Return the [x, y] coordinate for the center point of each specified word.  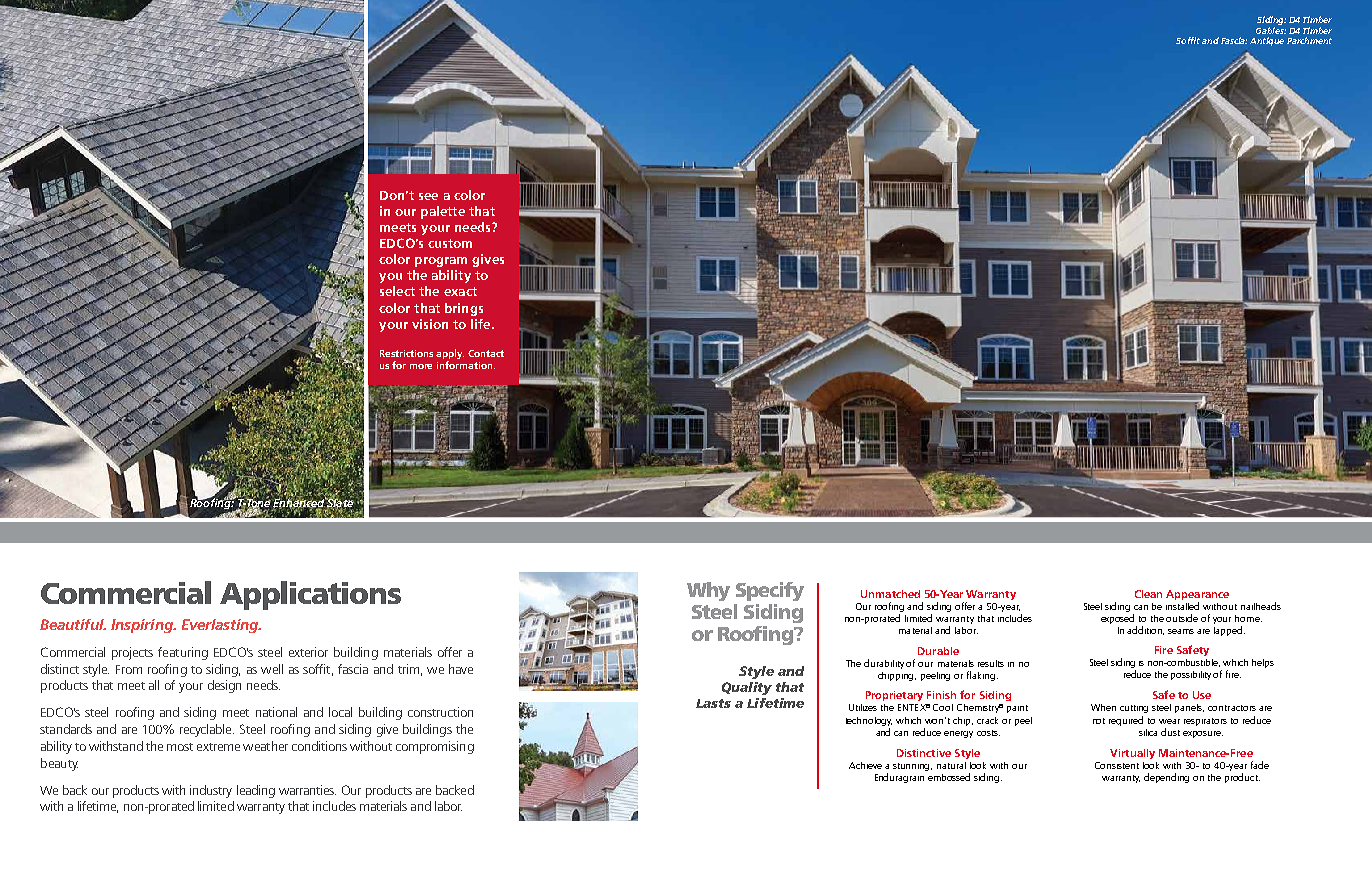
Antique [1267, 41]
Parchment [1309, 40]
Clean [1148, 594]
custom [450, 243]
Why [708, 591]
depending [1166, 778]
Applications [310, 595]
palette [443, 212]
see [428, 196]
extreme [218, 747]
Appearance [1197, 595]
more [421, 366]
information [466, 365]
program [441, 262]
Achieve [865, 765]
